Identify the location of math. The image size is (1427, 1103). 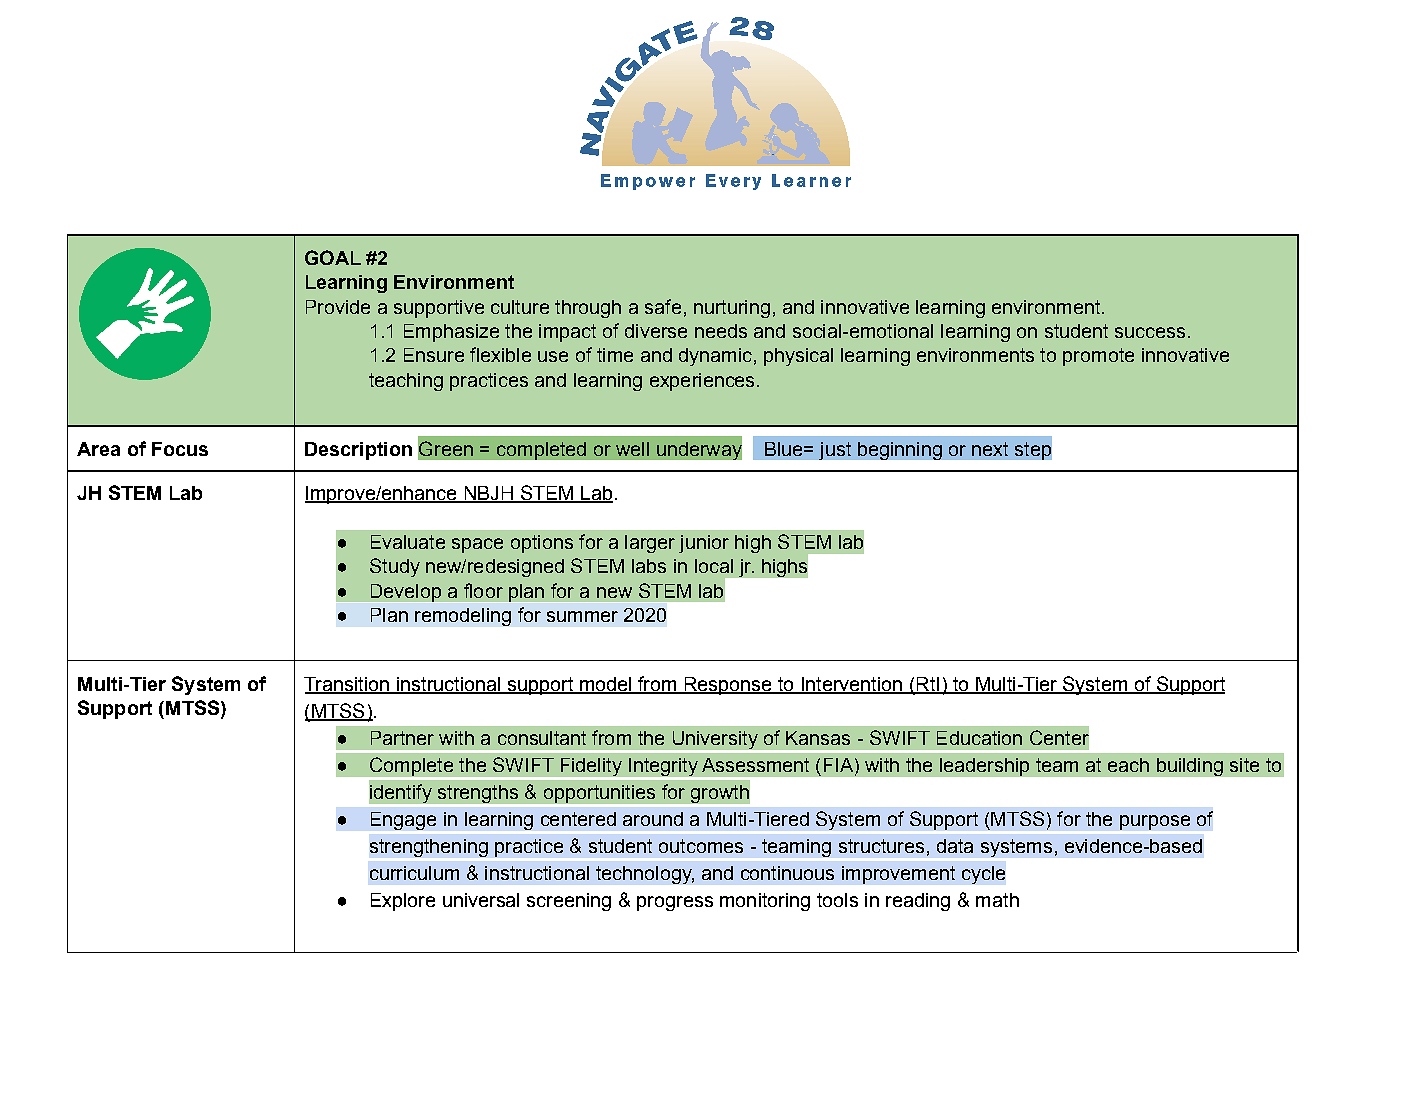
(997, 900).
